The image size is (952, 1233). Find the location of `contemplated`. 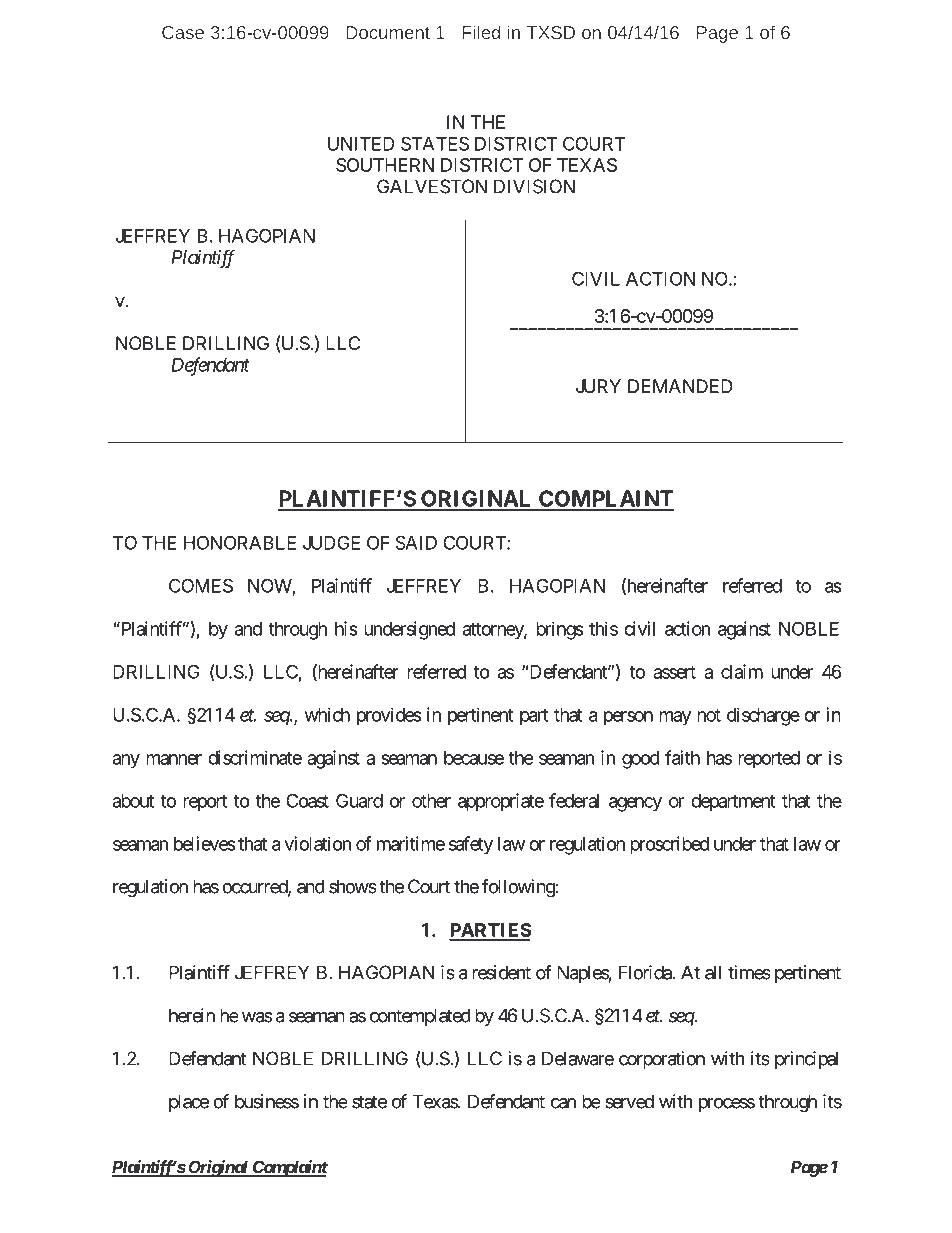

contemplated is located at coordinates (420, 1017).
